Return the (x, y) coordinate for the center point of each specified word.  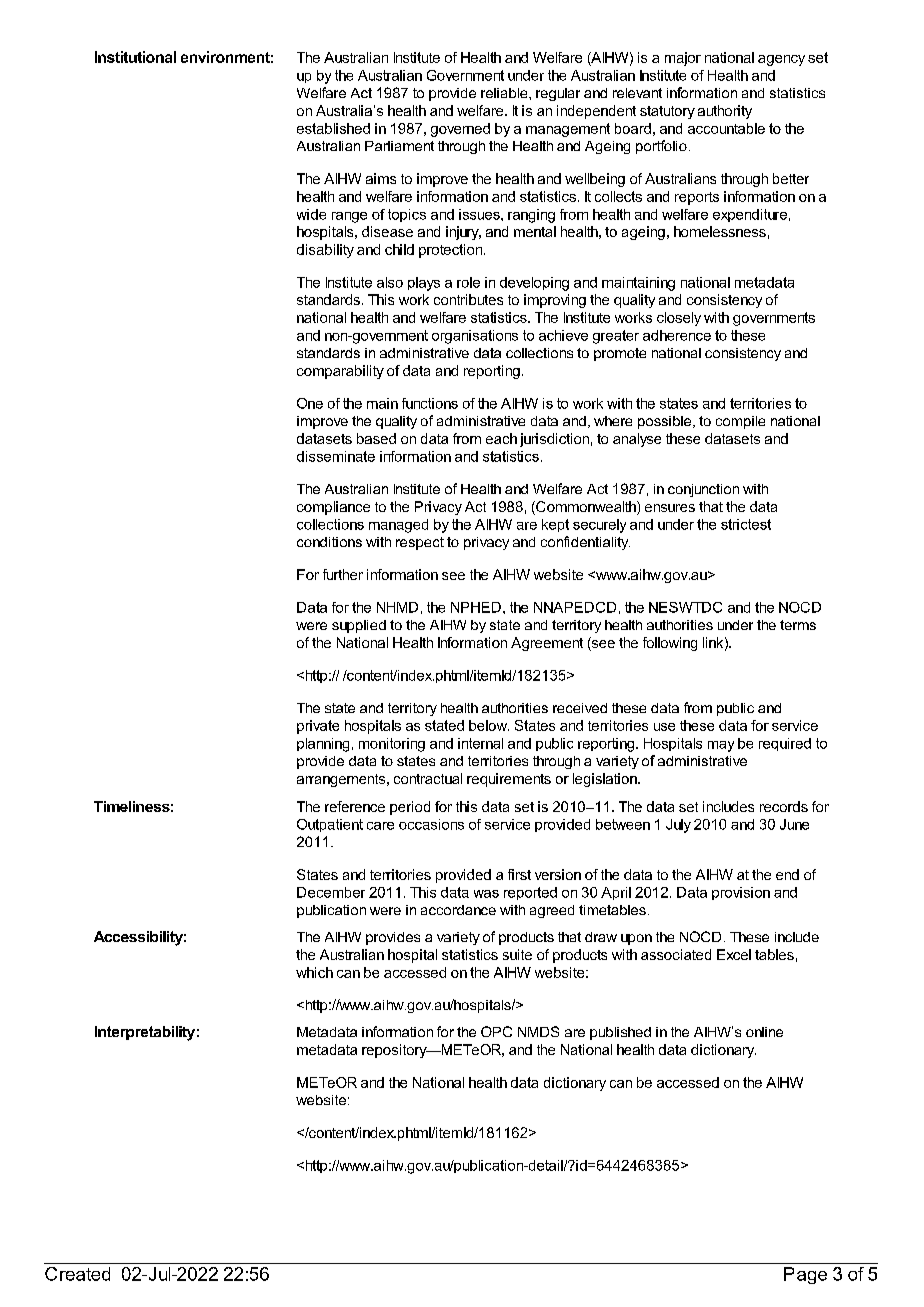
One (310, 403)
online (764, 1032)
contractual (428, 778)
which (314, 972)
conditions (329, 542)
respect (420, 543)
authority (725, 112)
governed (460, 130)
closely (679, 319)
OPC (496, 1031)
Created (77, 1274)
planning (323, 745)
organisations (475, 337)
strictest (746, 524)
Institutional (135, 57)
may (721, 746)
